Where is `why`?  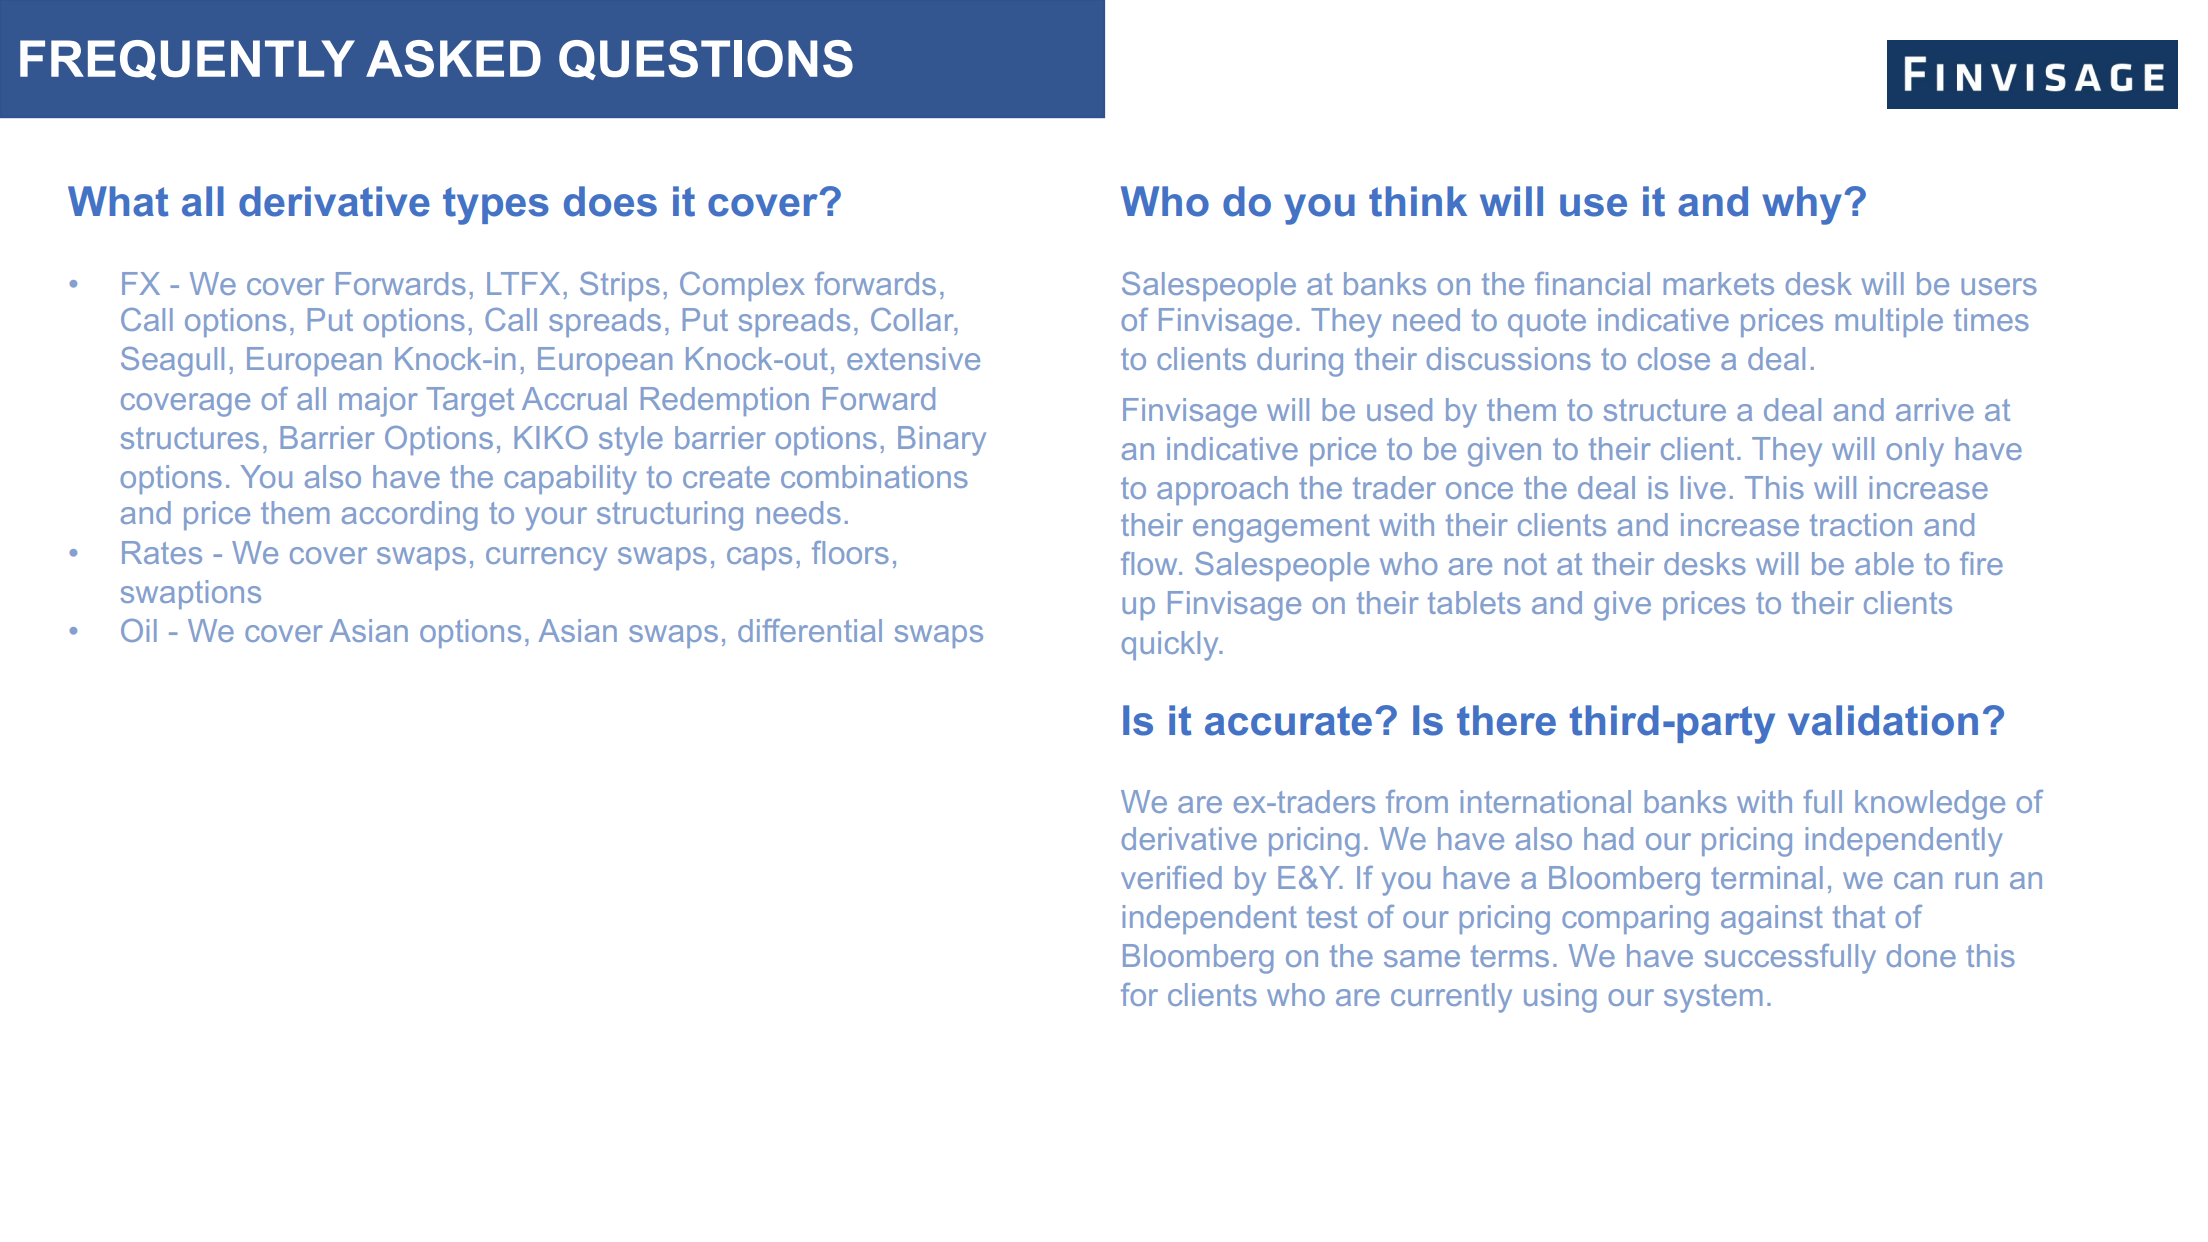
why is located at coordinates (1802, 205).
